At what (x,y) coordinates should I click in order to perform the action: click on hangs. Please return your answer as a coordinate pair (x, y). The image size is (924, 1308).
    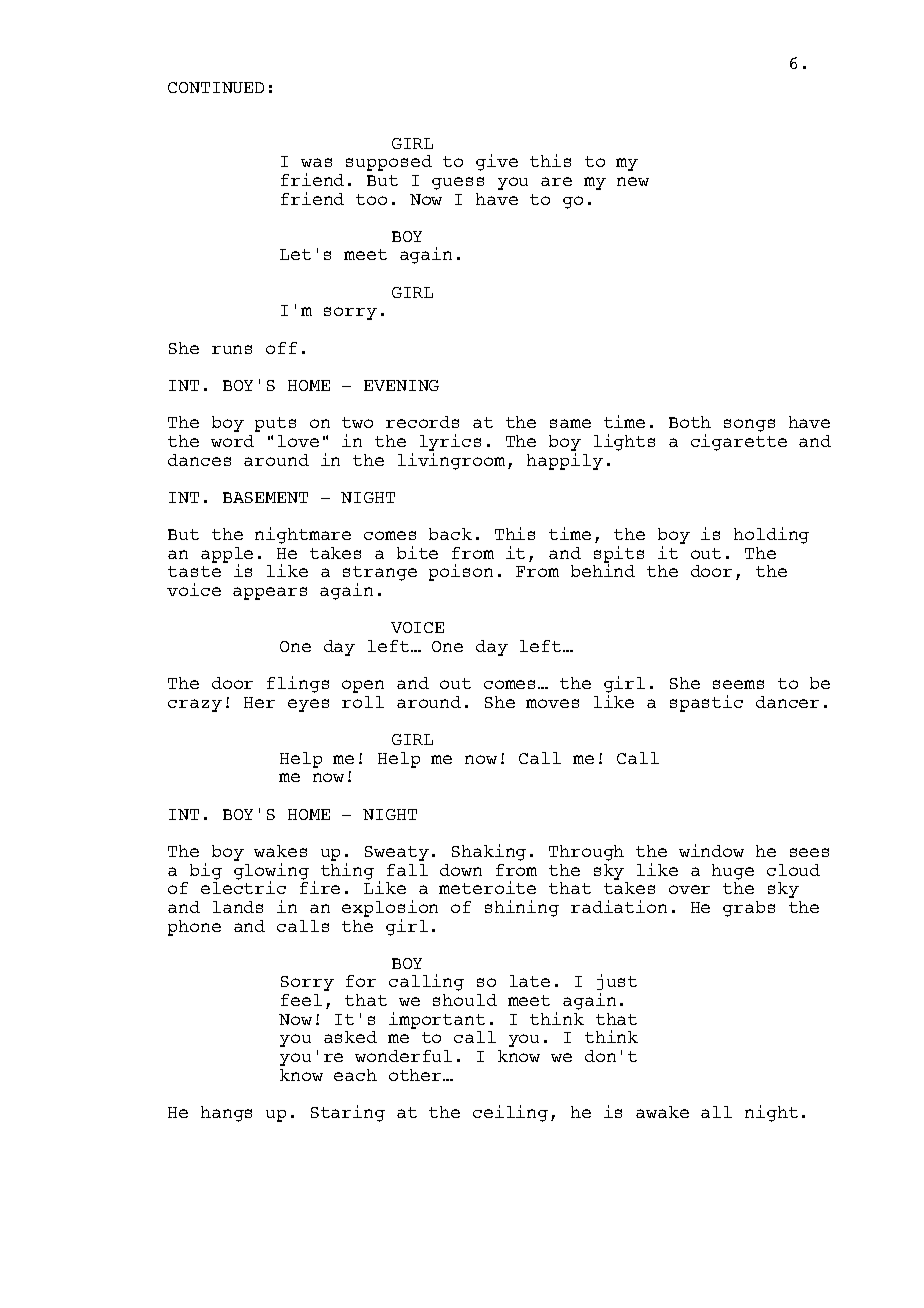
    Looking at the image, I should click on (226, 1114).
